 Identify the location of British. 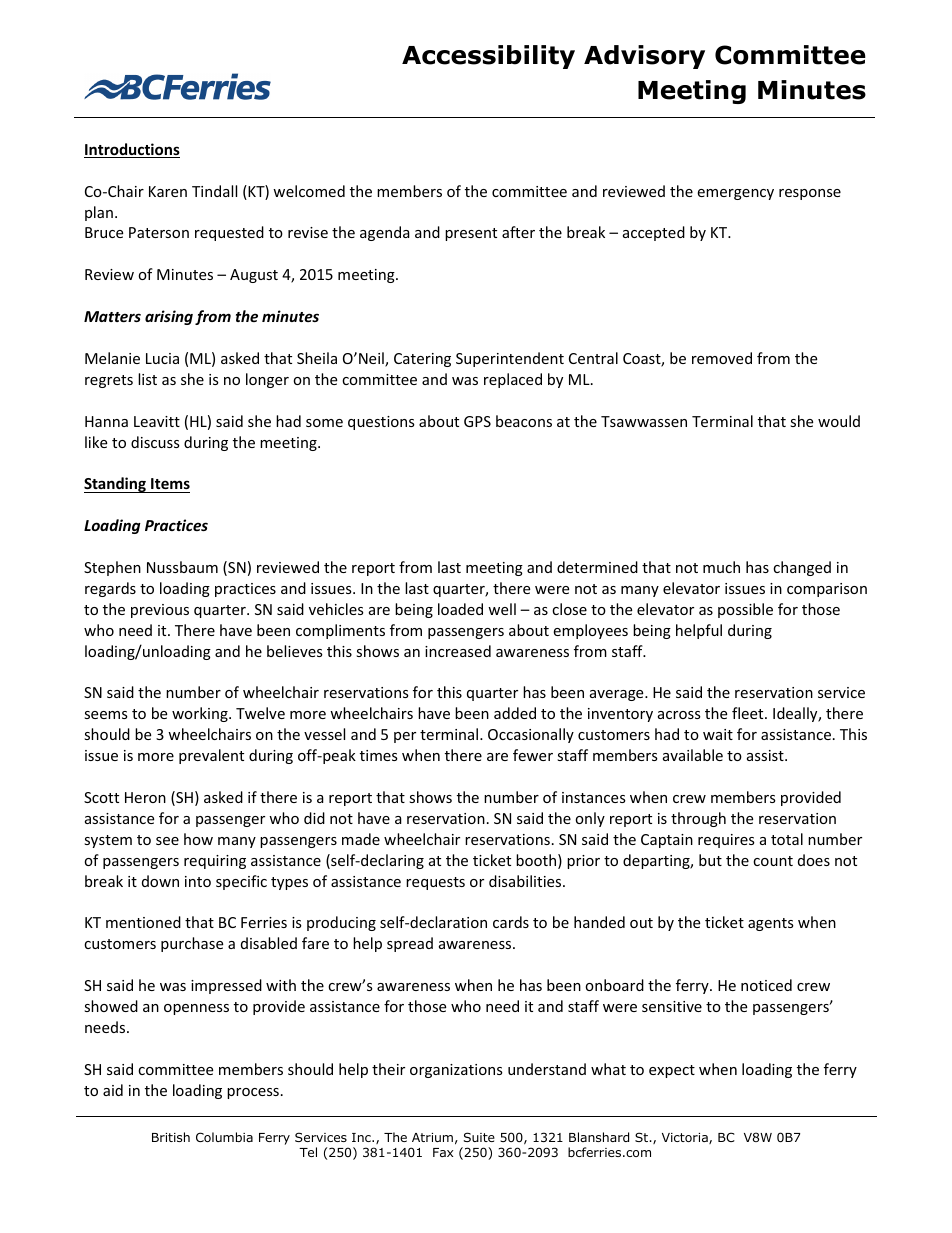
(171, 1137).
